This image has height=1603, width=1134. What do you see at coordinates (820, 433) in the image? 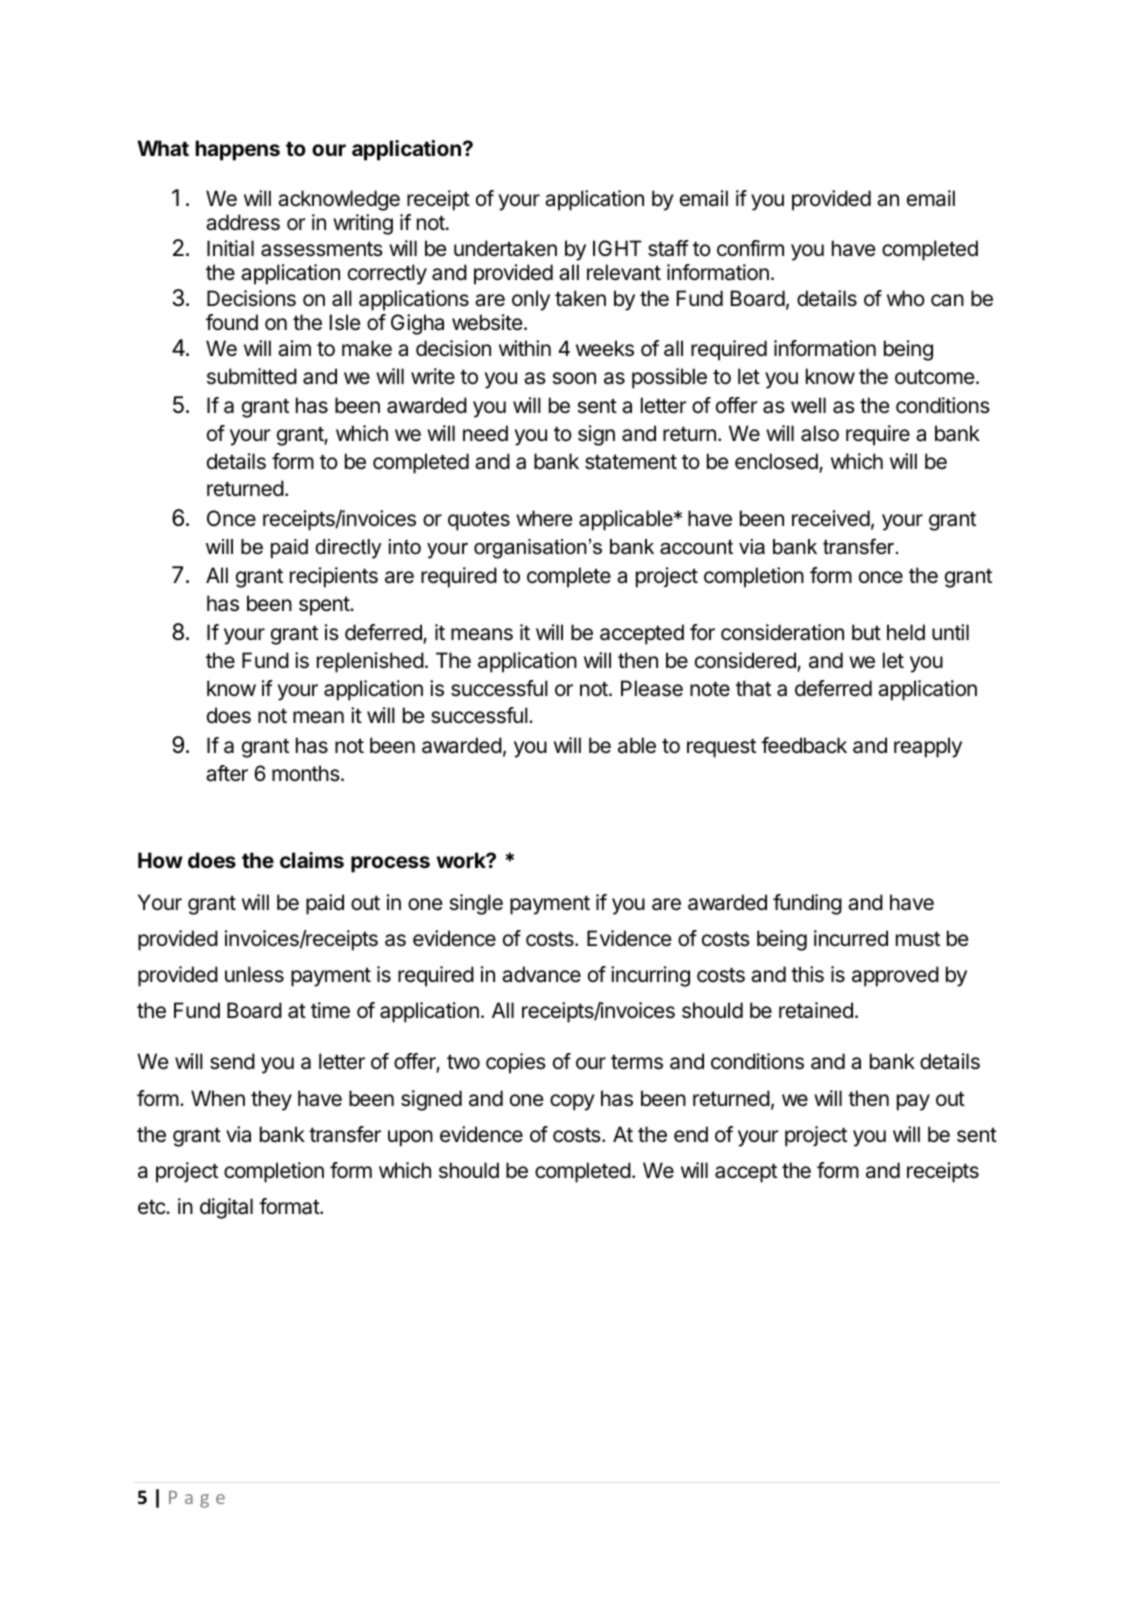
I see `also` at bounding box center [820, 433].
